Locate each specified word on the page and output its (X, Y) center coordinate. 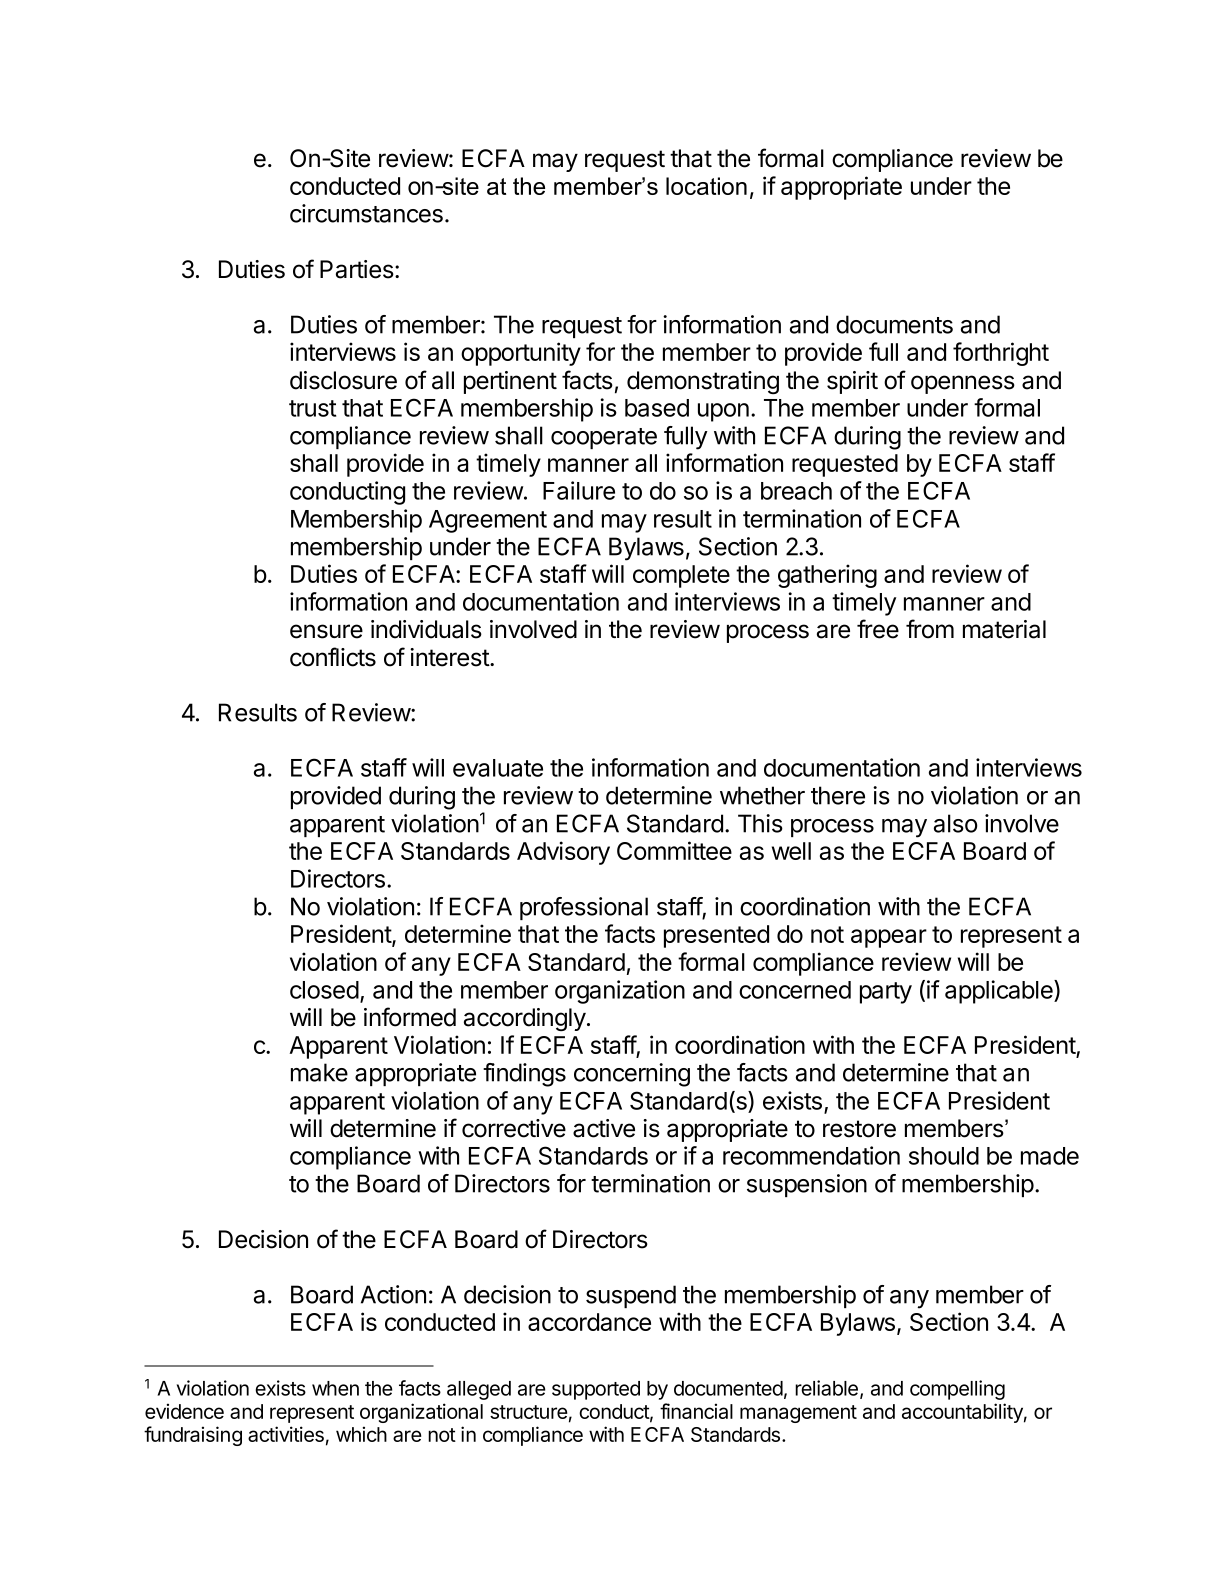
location (706, 186)
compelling (957, 1390)
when (335, 1388)
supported (596, 1390)
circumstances (366, 213)
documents (894, 324)
